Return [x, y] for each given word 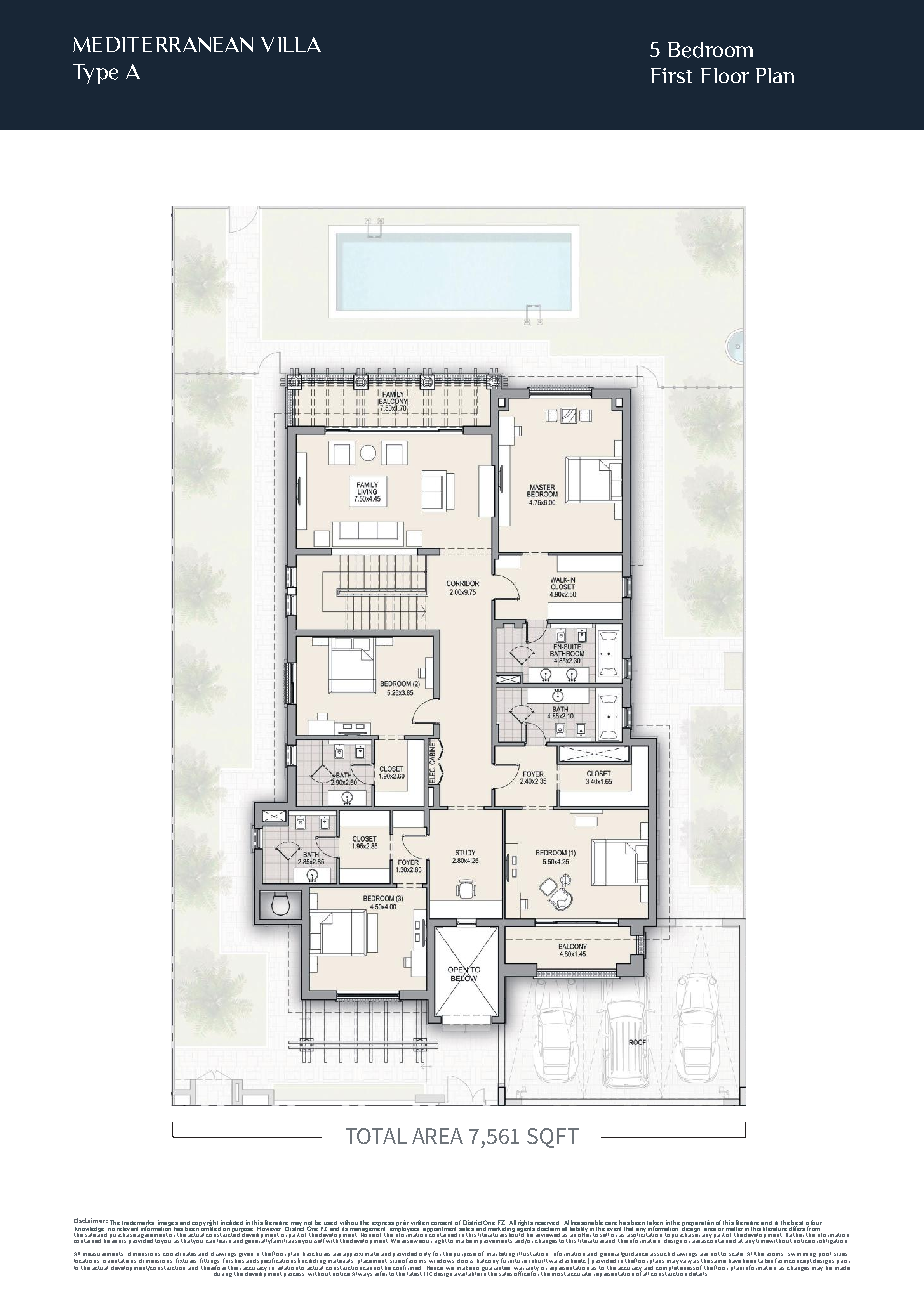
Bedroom [710, 50]
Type [95, 74]
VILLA [291, 44]
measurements [103, 1254]
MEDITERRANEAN [163, 44]
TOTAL [376, 1136]
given [246, 1255]
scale [736, 1254]
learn [225, 1239]
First [671, 75]
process [294, 1275]
